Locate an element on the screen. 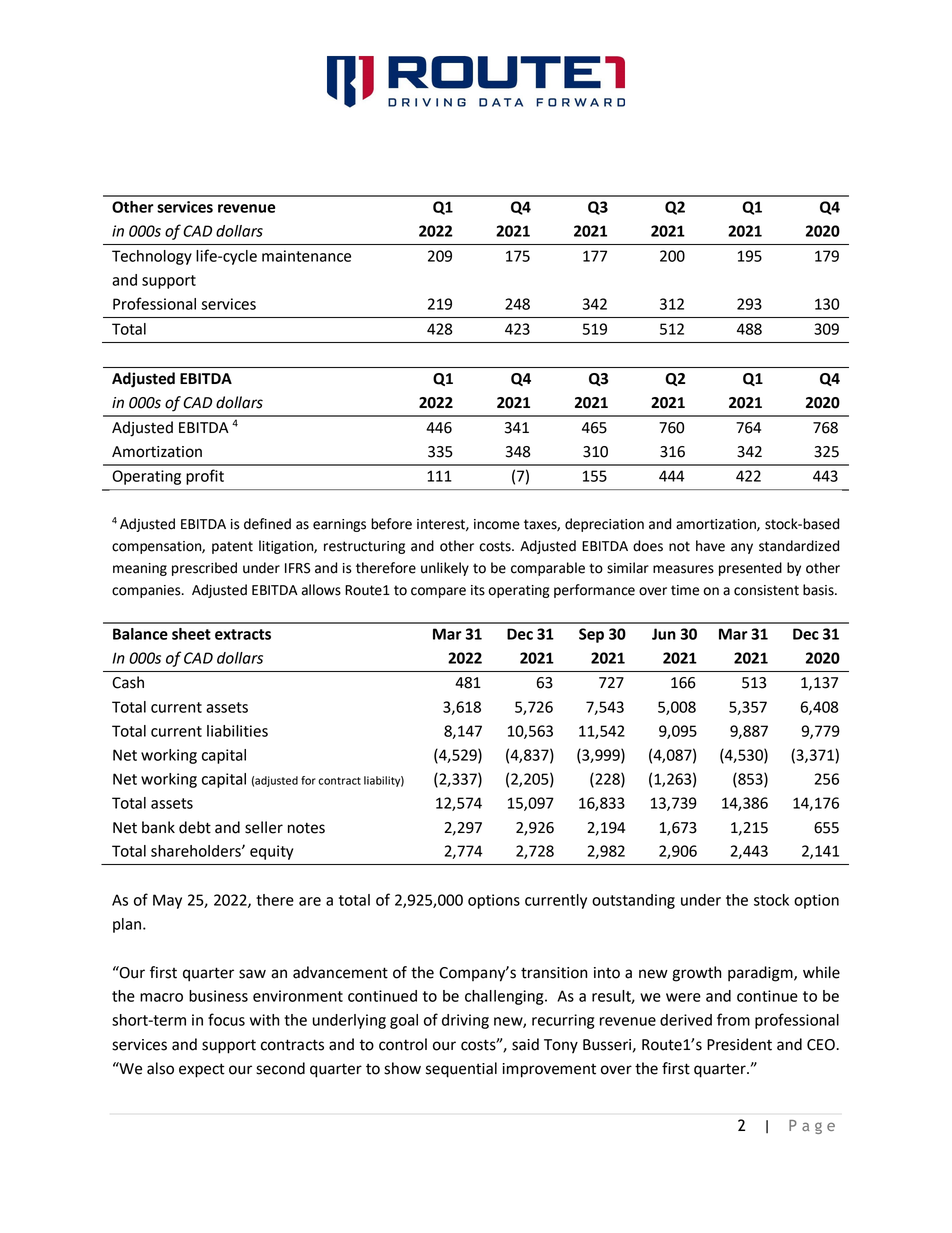 The height and width of the screenshot is (1233, 952). notes is located at coordinates (306, 828).
